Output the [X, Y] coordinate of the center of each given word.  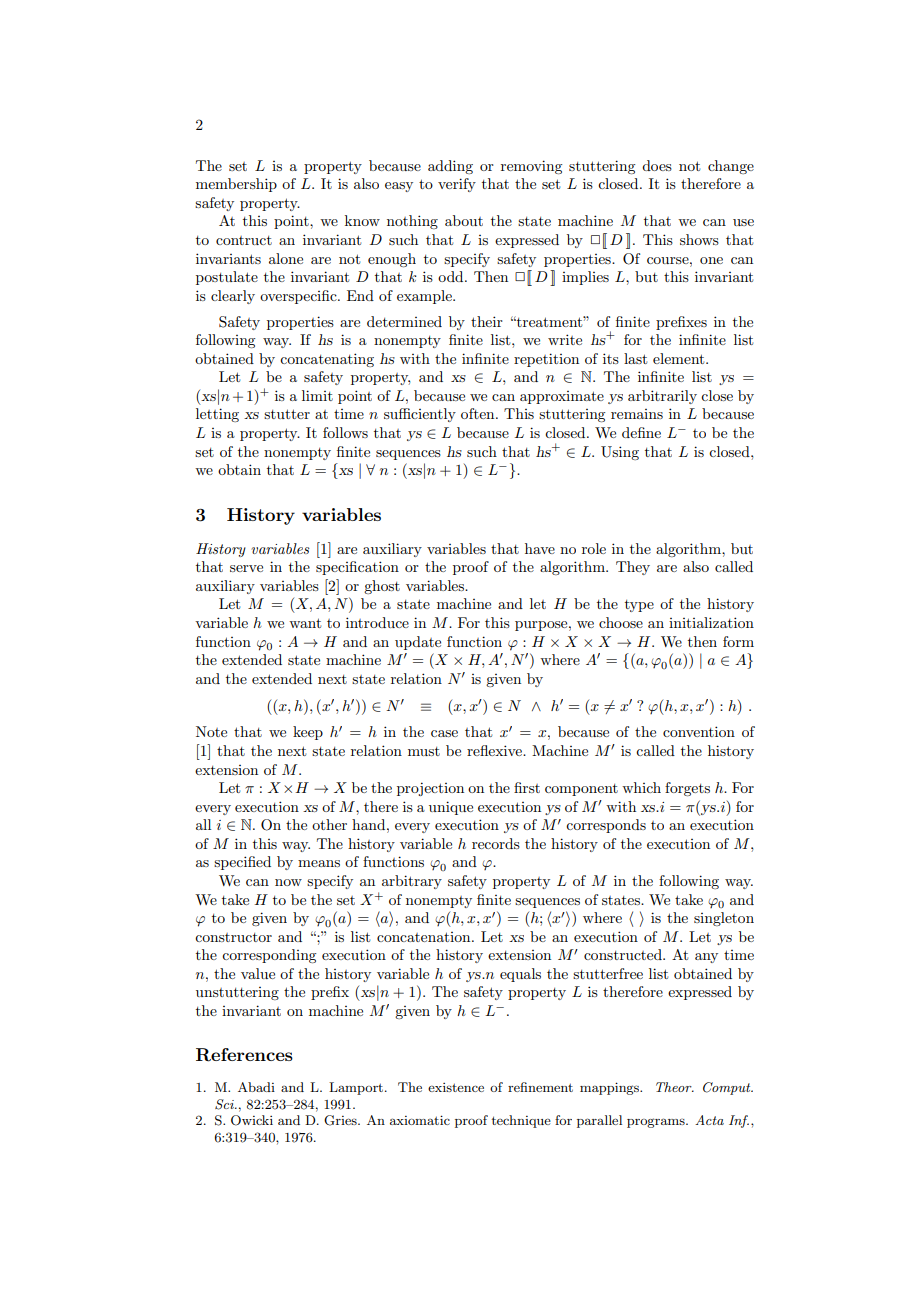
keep [308, 733]
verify [457, 185]
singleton [724, 919]
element [680, 358]
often [479, 413]
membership [236, 185]
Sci [225, 1104]
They [633, 568]
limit [317, 395]
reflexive [496, 750]
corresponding [269, 956]
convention [699, 731]
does [657, 165]
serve [246, 568]
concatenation [425, 937]
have [540, 548]
